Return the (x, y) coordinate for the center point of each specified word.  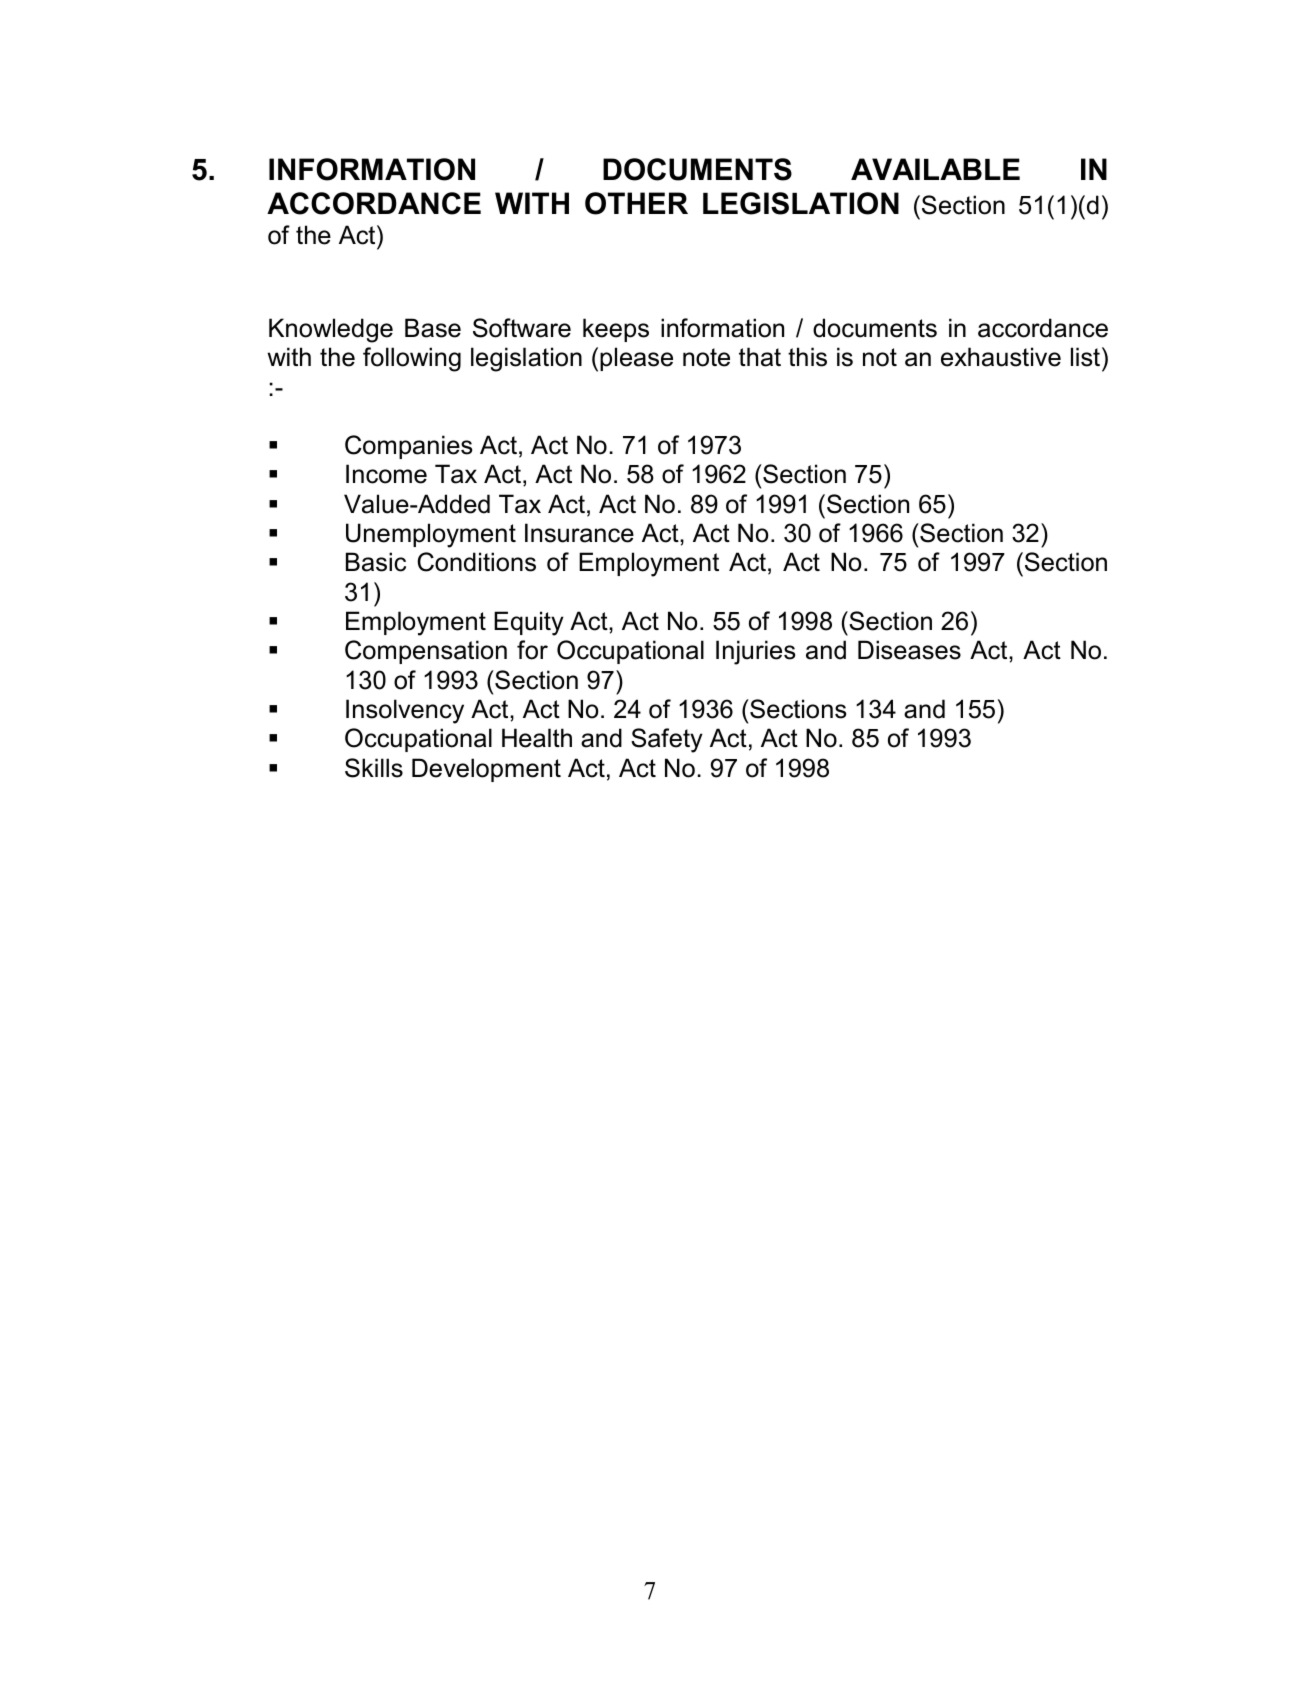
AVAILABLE (935, 169)
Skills (374, 768)
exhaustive (1001, 357)
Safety (667, 740)
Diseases (909, 650)
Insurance (579, 533)
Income (386, 474)
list (1087, 357)
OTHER (636, 203)
